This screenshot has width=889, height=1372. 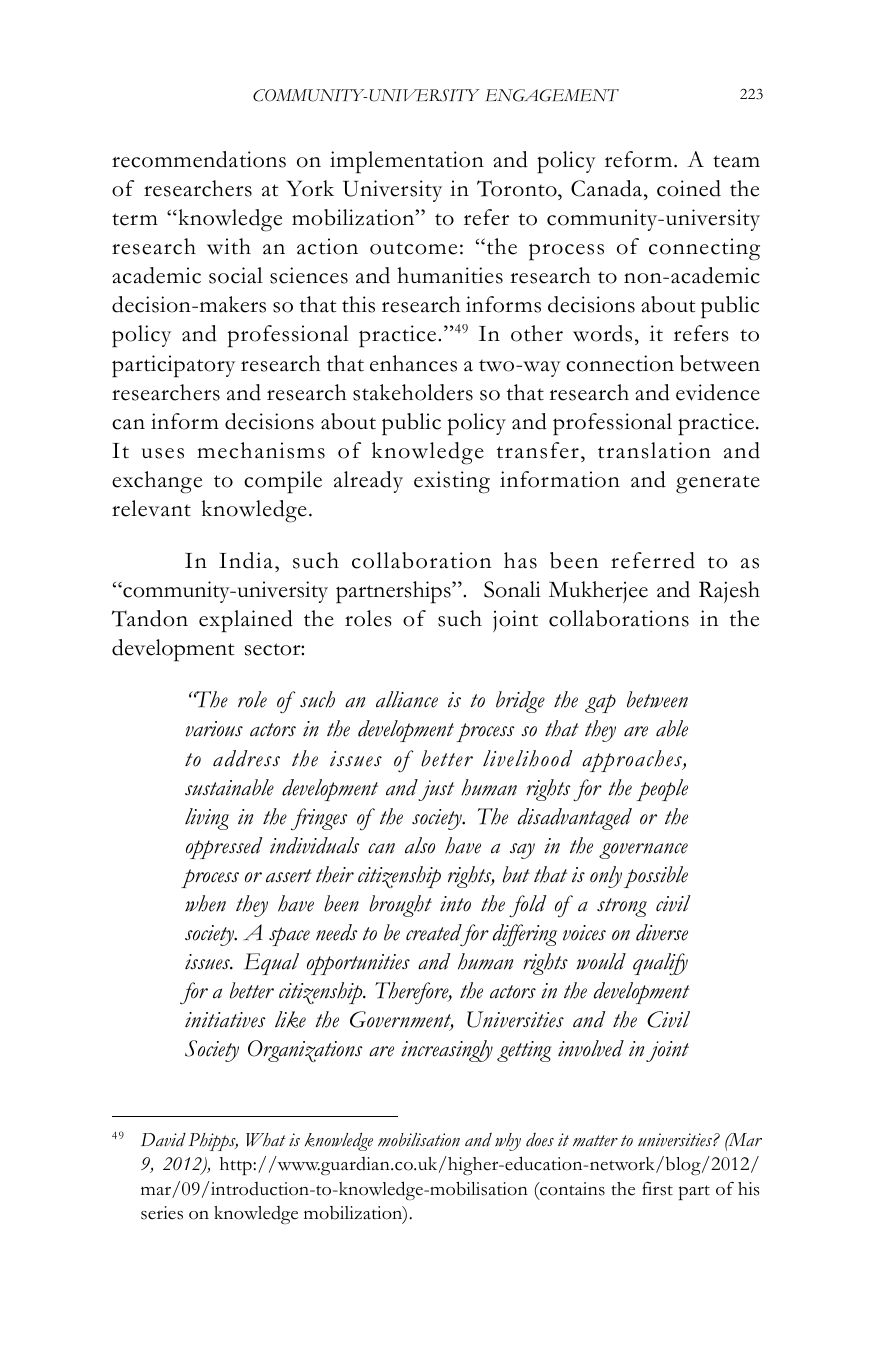 What do you see at coordinates (246, 621) in the screenshot?
I see `explained` at bounding box center [246, 621].
